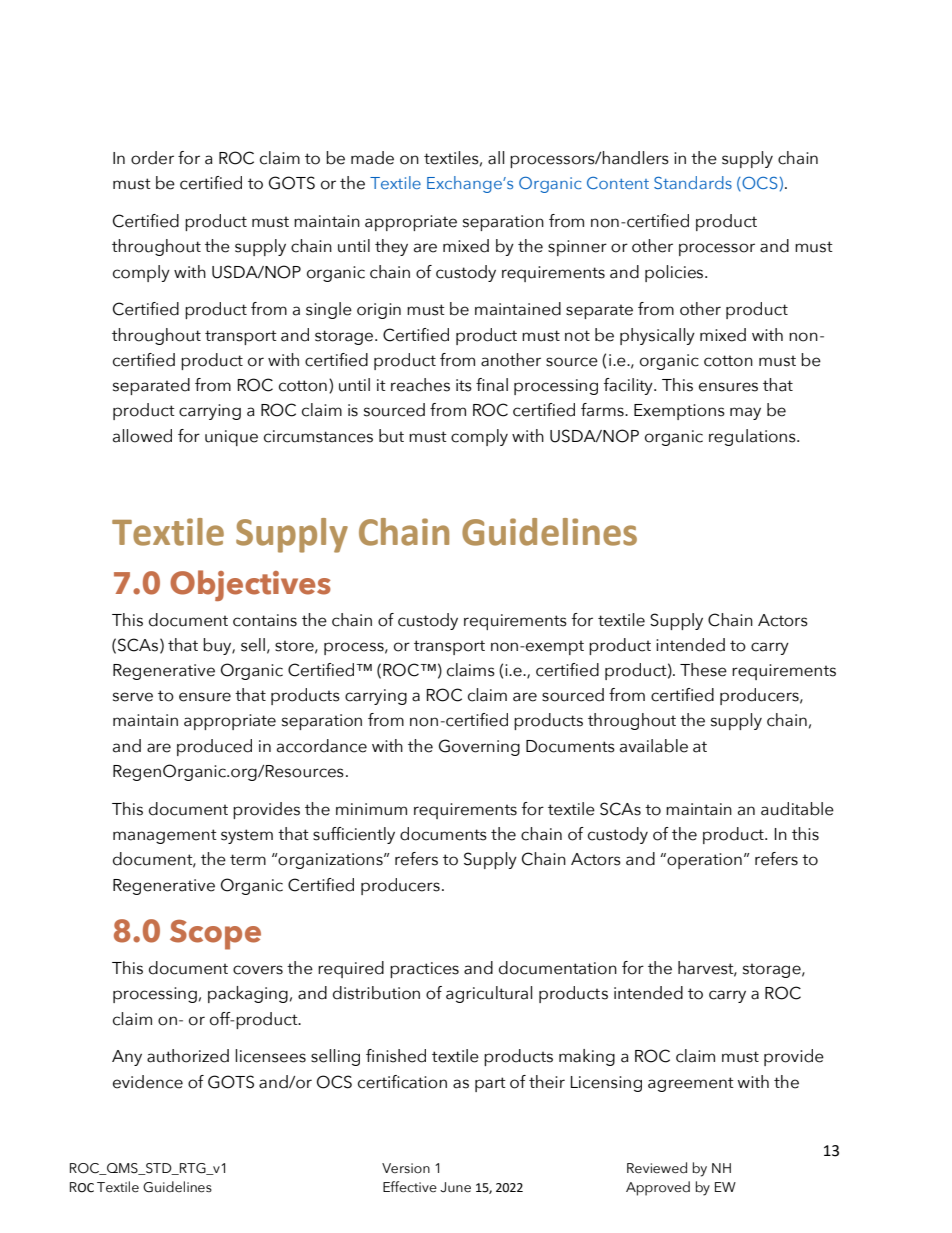  Describe the element at coordinates (148, 1082) in the screenshot. I see `evidence` at that location.
